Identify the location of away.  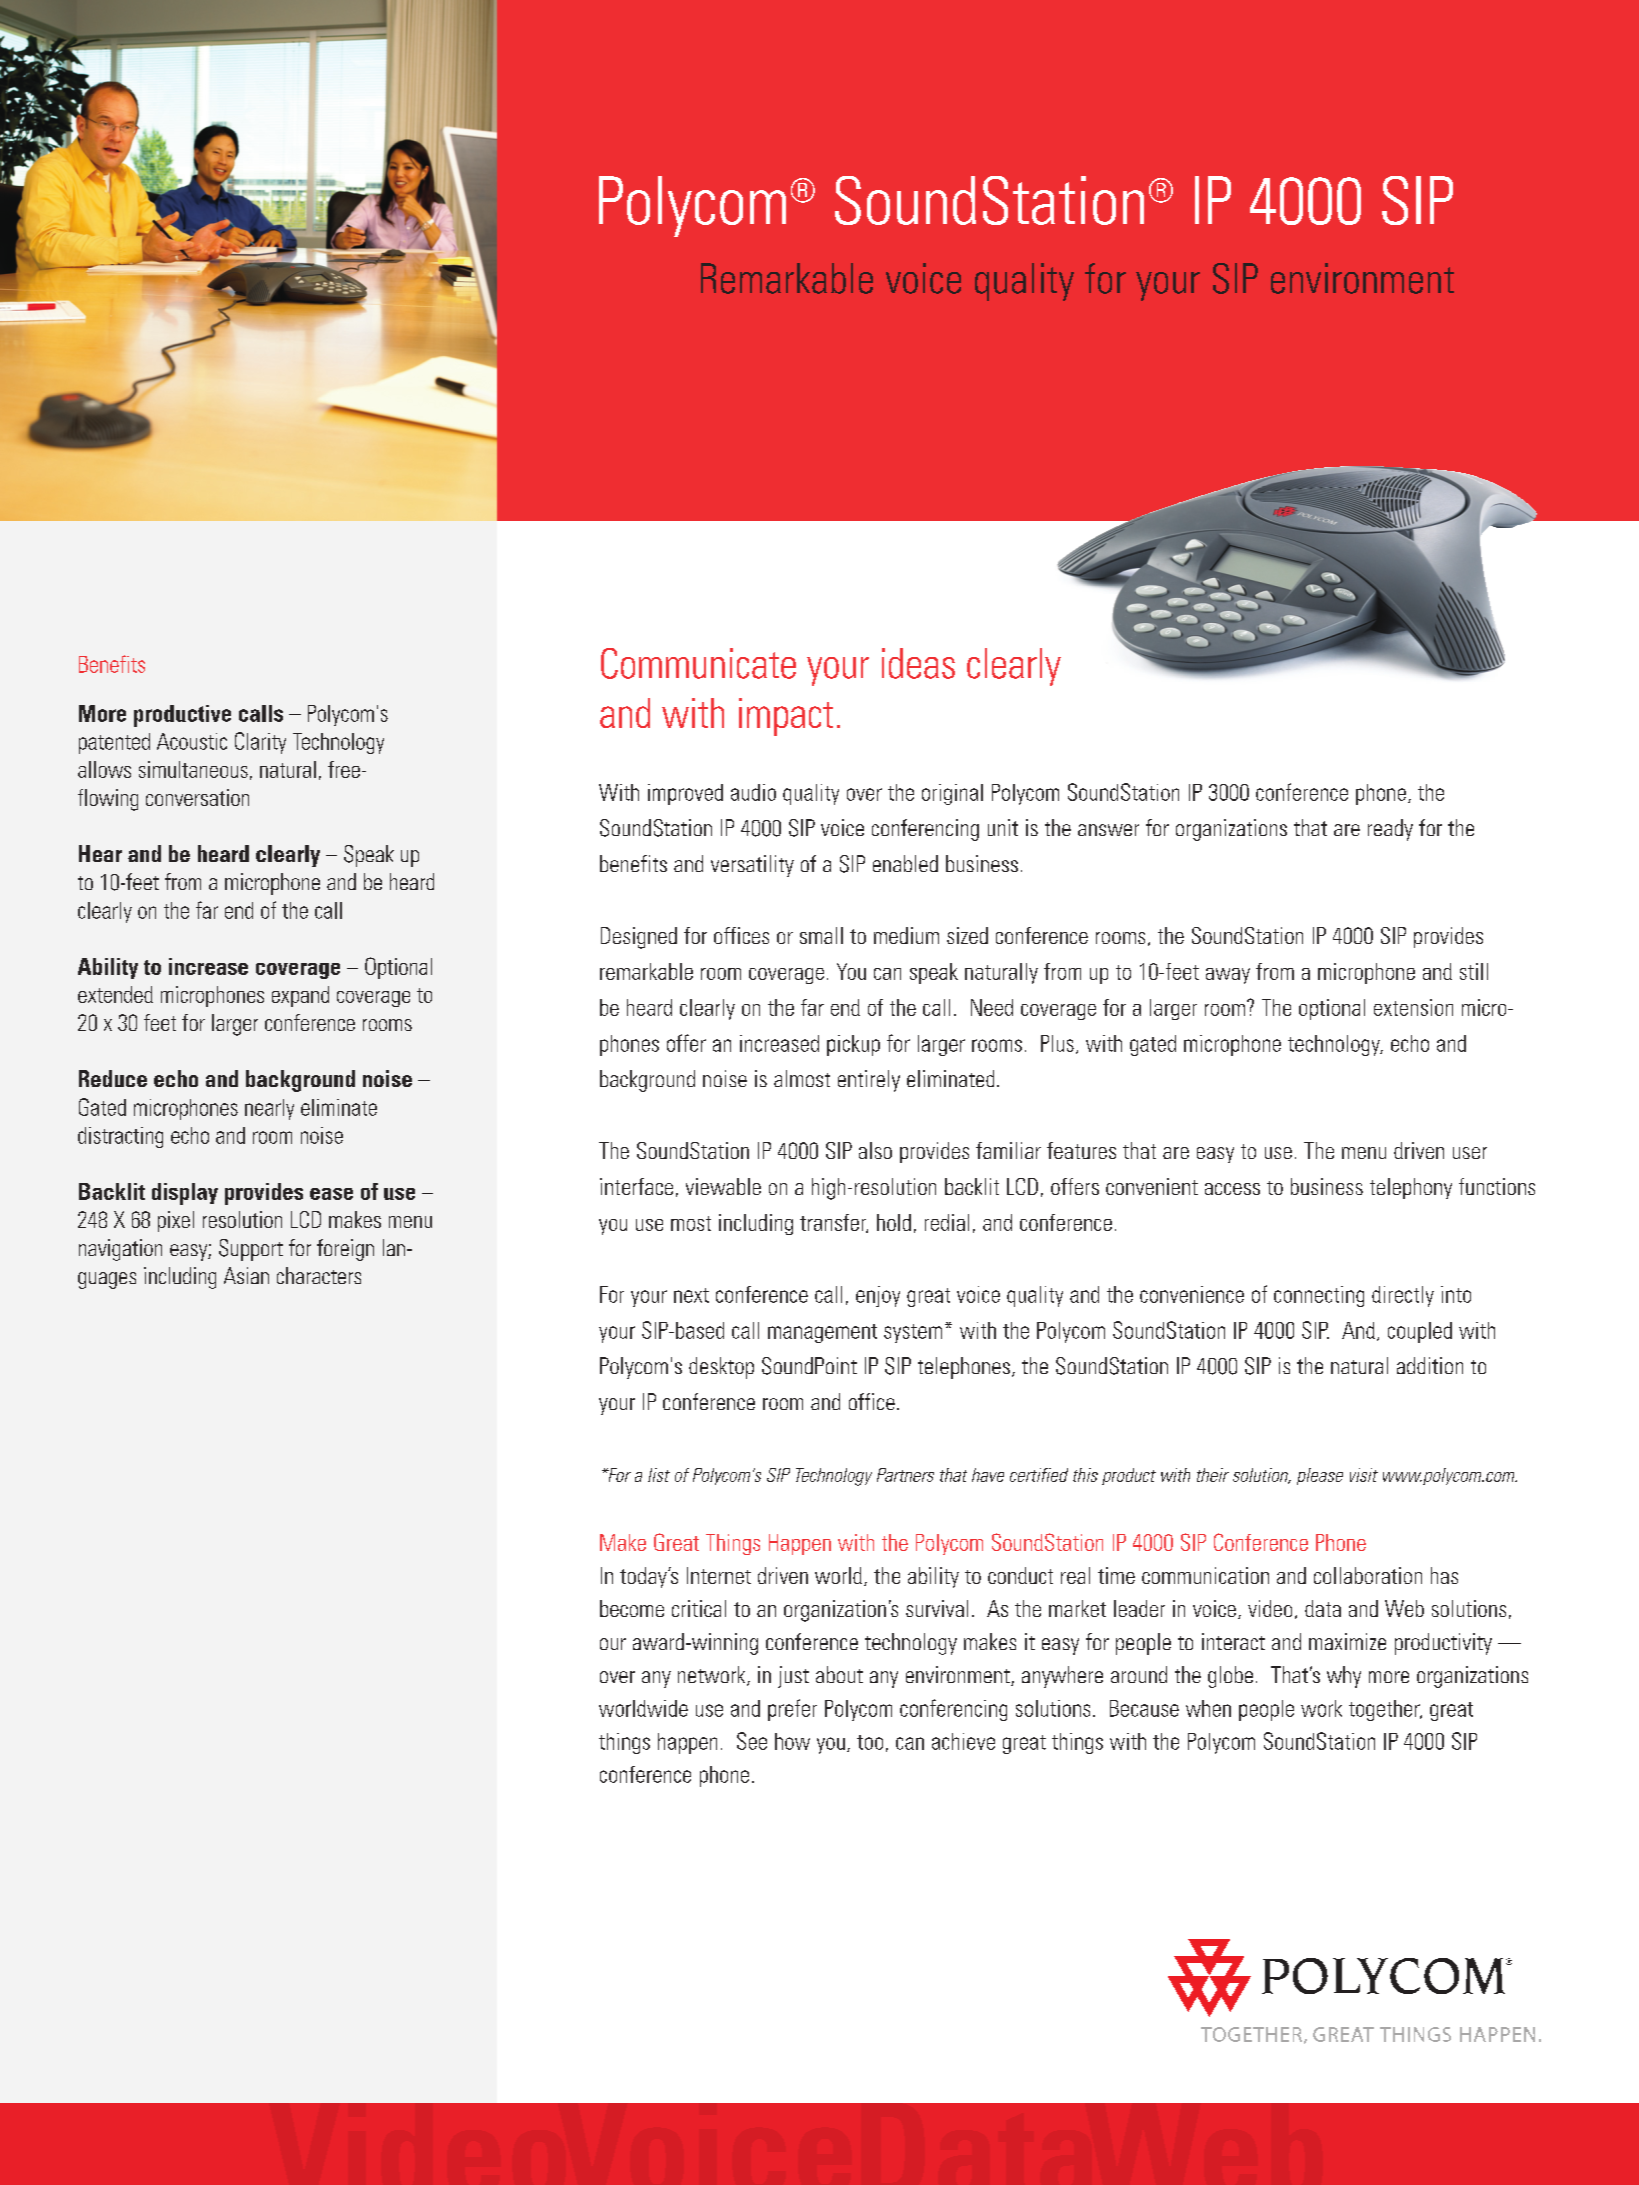
(1228, 976).
